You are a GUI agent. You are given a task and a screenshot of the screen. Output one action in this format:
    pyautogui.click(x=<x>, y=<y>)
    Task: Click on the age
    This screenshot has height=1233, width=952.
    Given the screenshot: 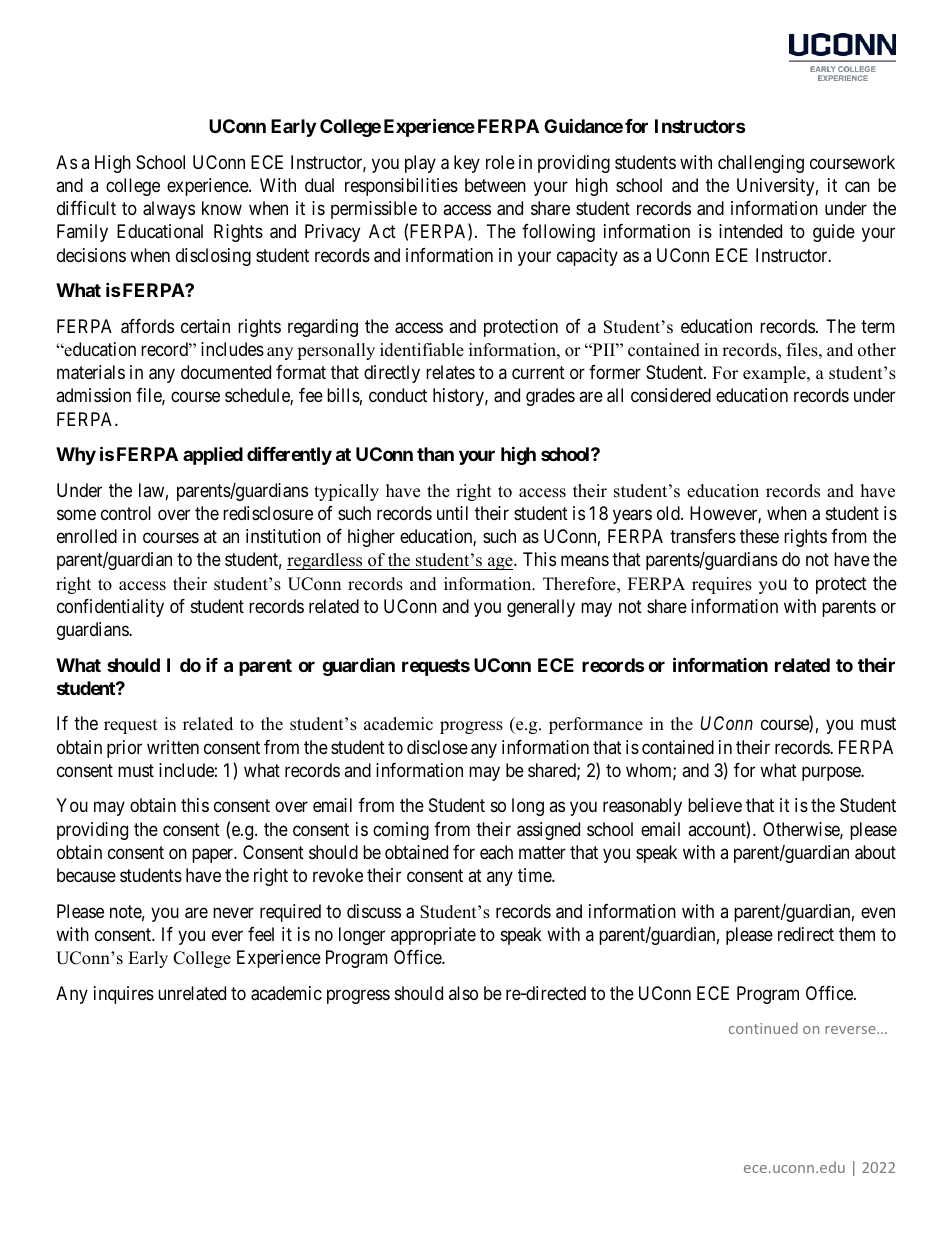 What is the action you would take?
    pyautogui.click(x=500, y=563)
